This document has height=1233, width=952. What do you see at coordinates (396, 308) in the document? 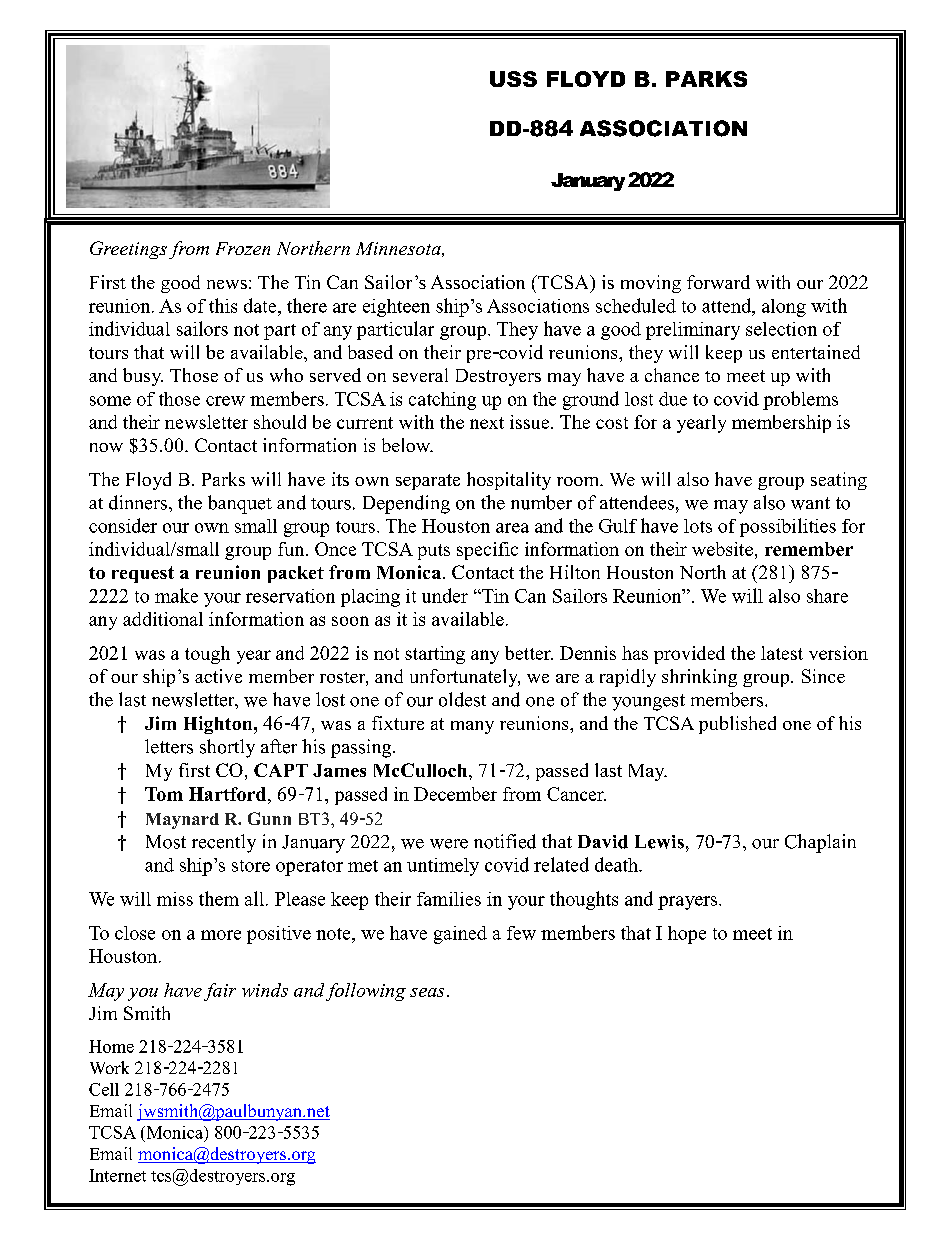
I see `eighteen` at bounding box center [396, 308].
